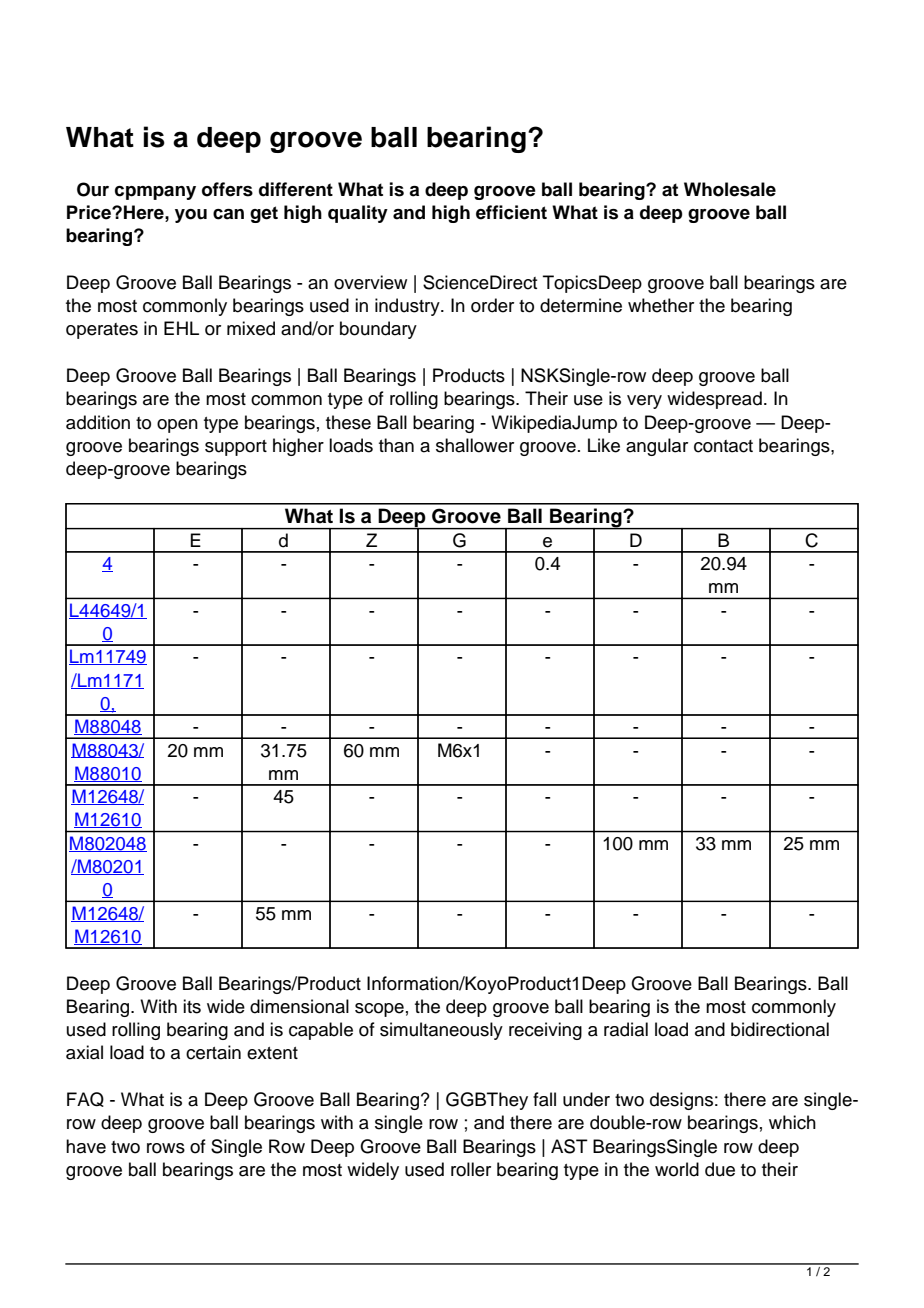 Image resolution: width=924 pixels, height=1308 pixels. Describe the element at coordinates (511, 212) in the screenshot. I see `efficient` at that location.
